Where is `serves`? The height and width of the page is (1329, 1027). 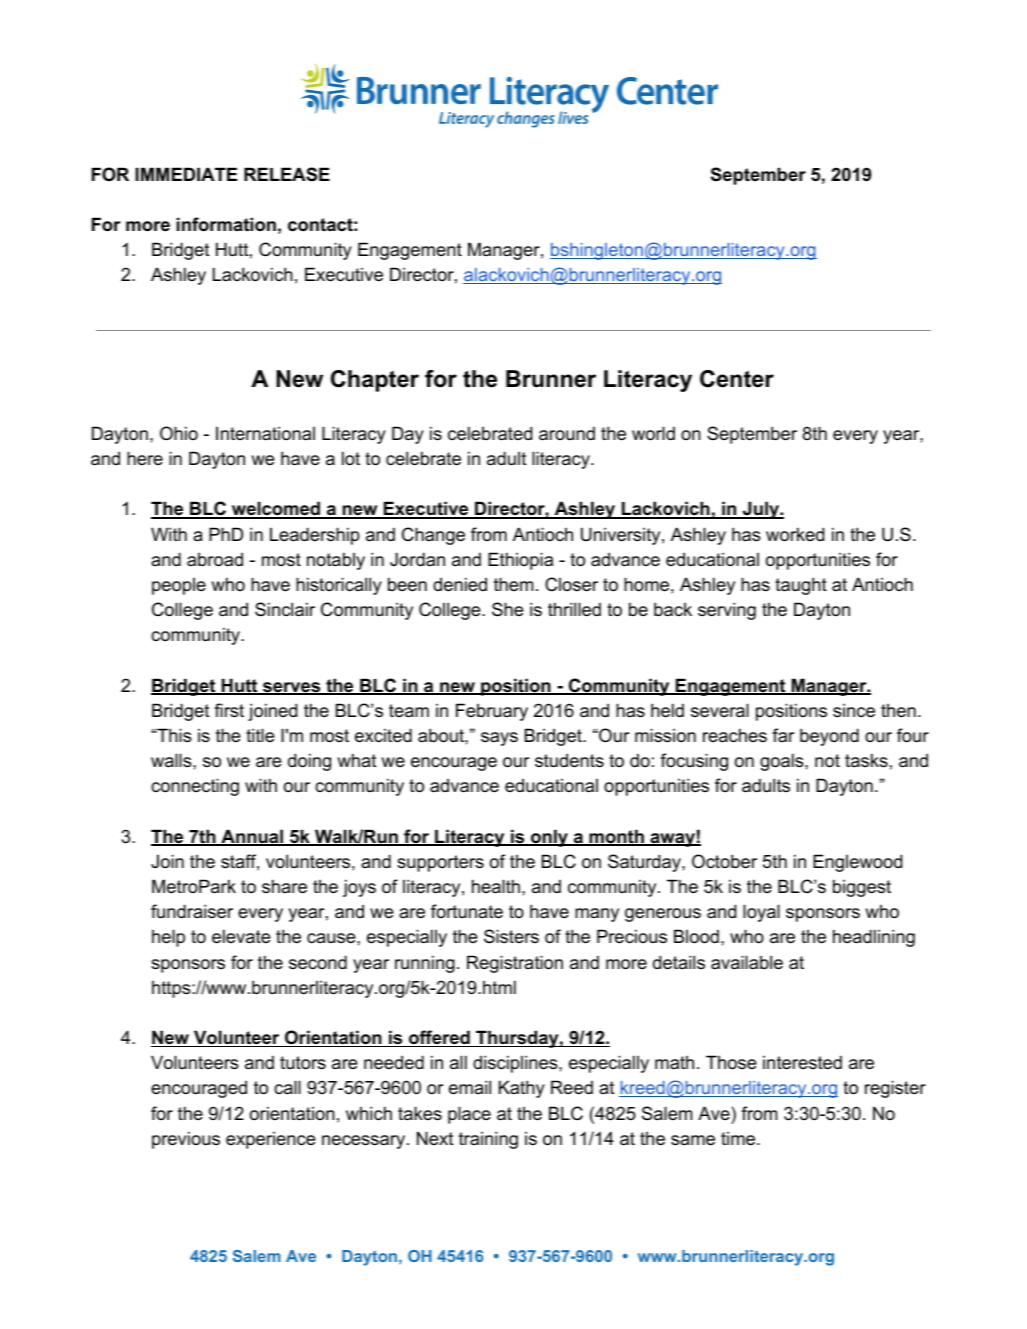 serves is located at coordinates (292, 688).
